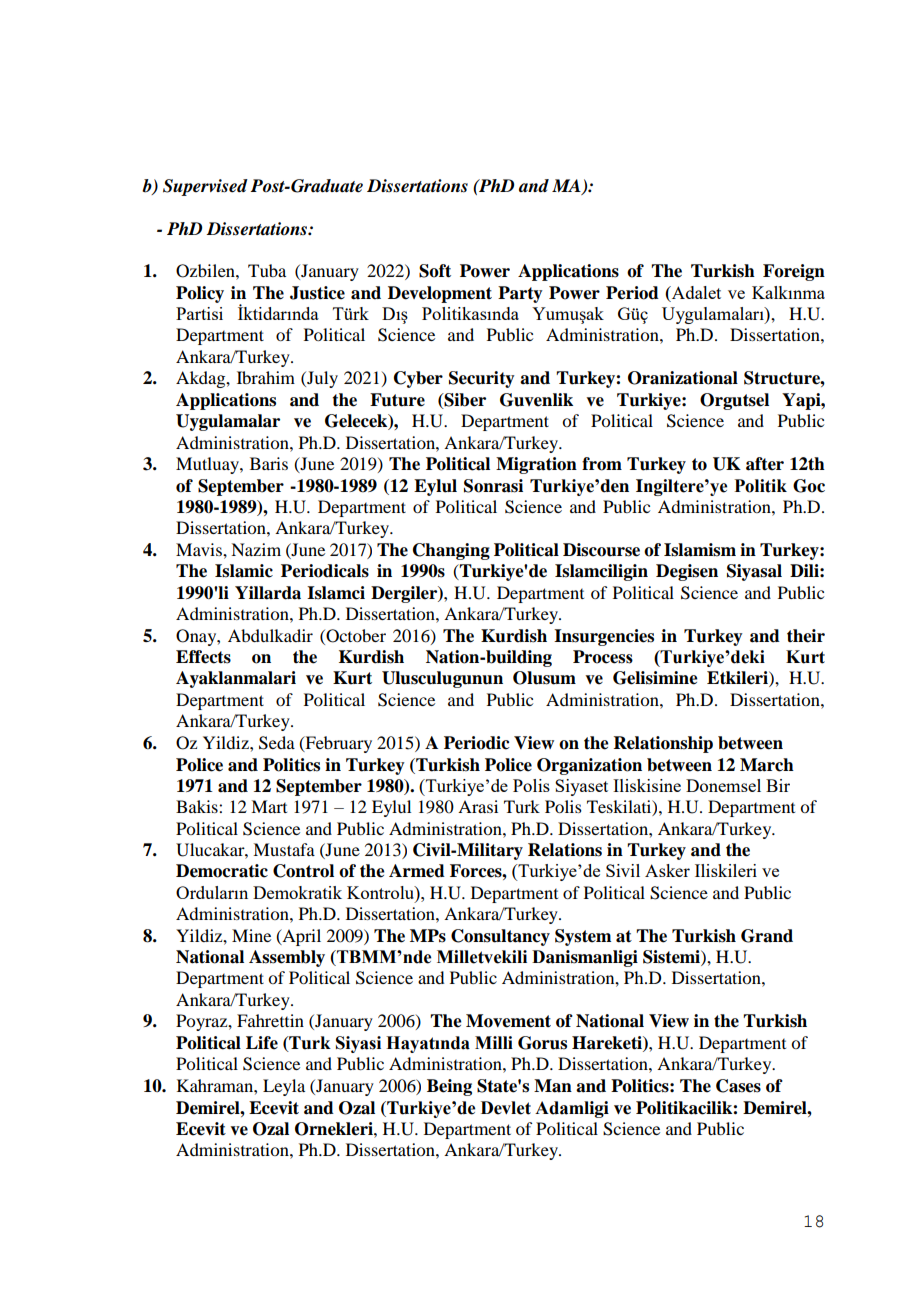  I want to click on Tuba, so click(267, 270).
